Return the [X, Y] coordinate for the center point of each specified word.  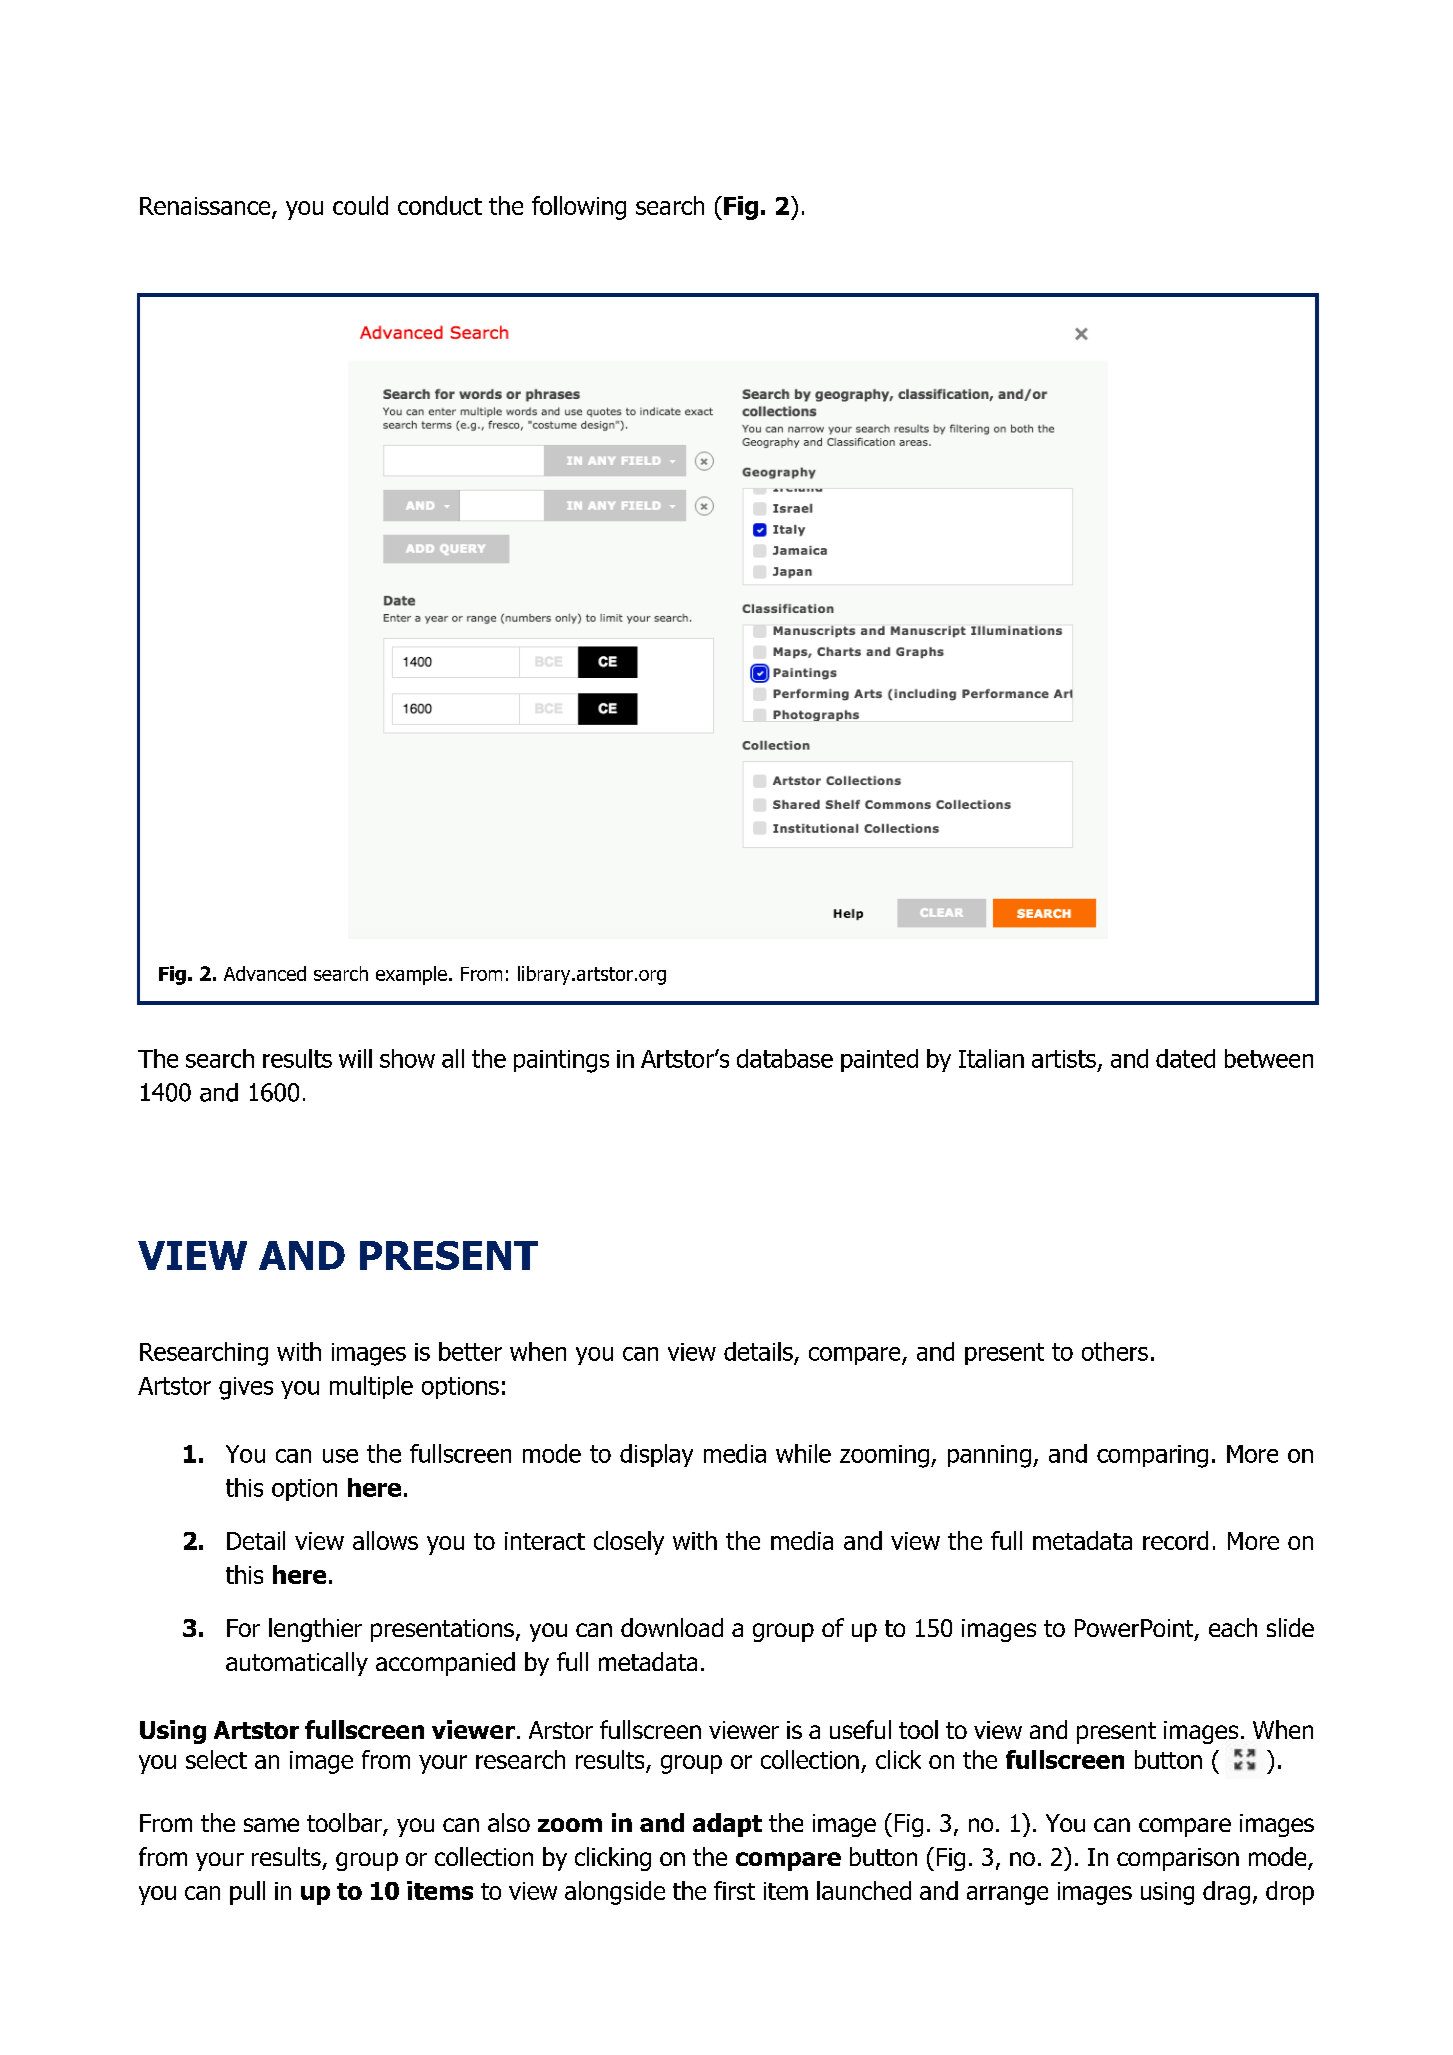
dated [1185, 1058]
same [271, 1825]
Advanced [265, 973]
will [355, 1058]
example [411, 975]
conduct [440, 205]
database [785, 1058]
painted [879, 1060]
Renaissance [206, 207]
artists [1064, 1059]
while [803, 1453]
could [360, 205]
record [1175, 1540]
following [579, 208]
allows [385, 1540]
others [1115, 1351]
